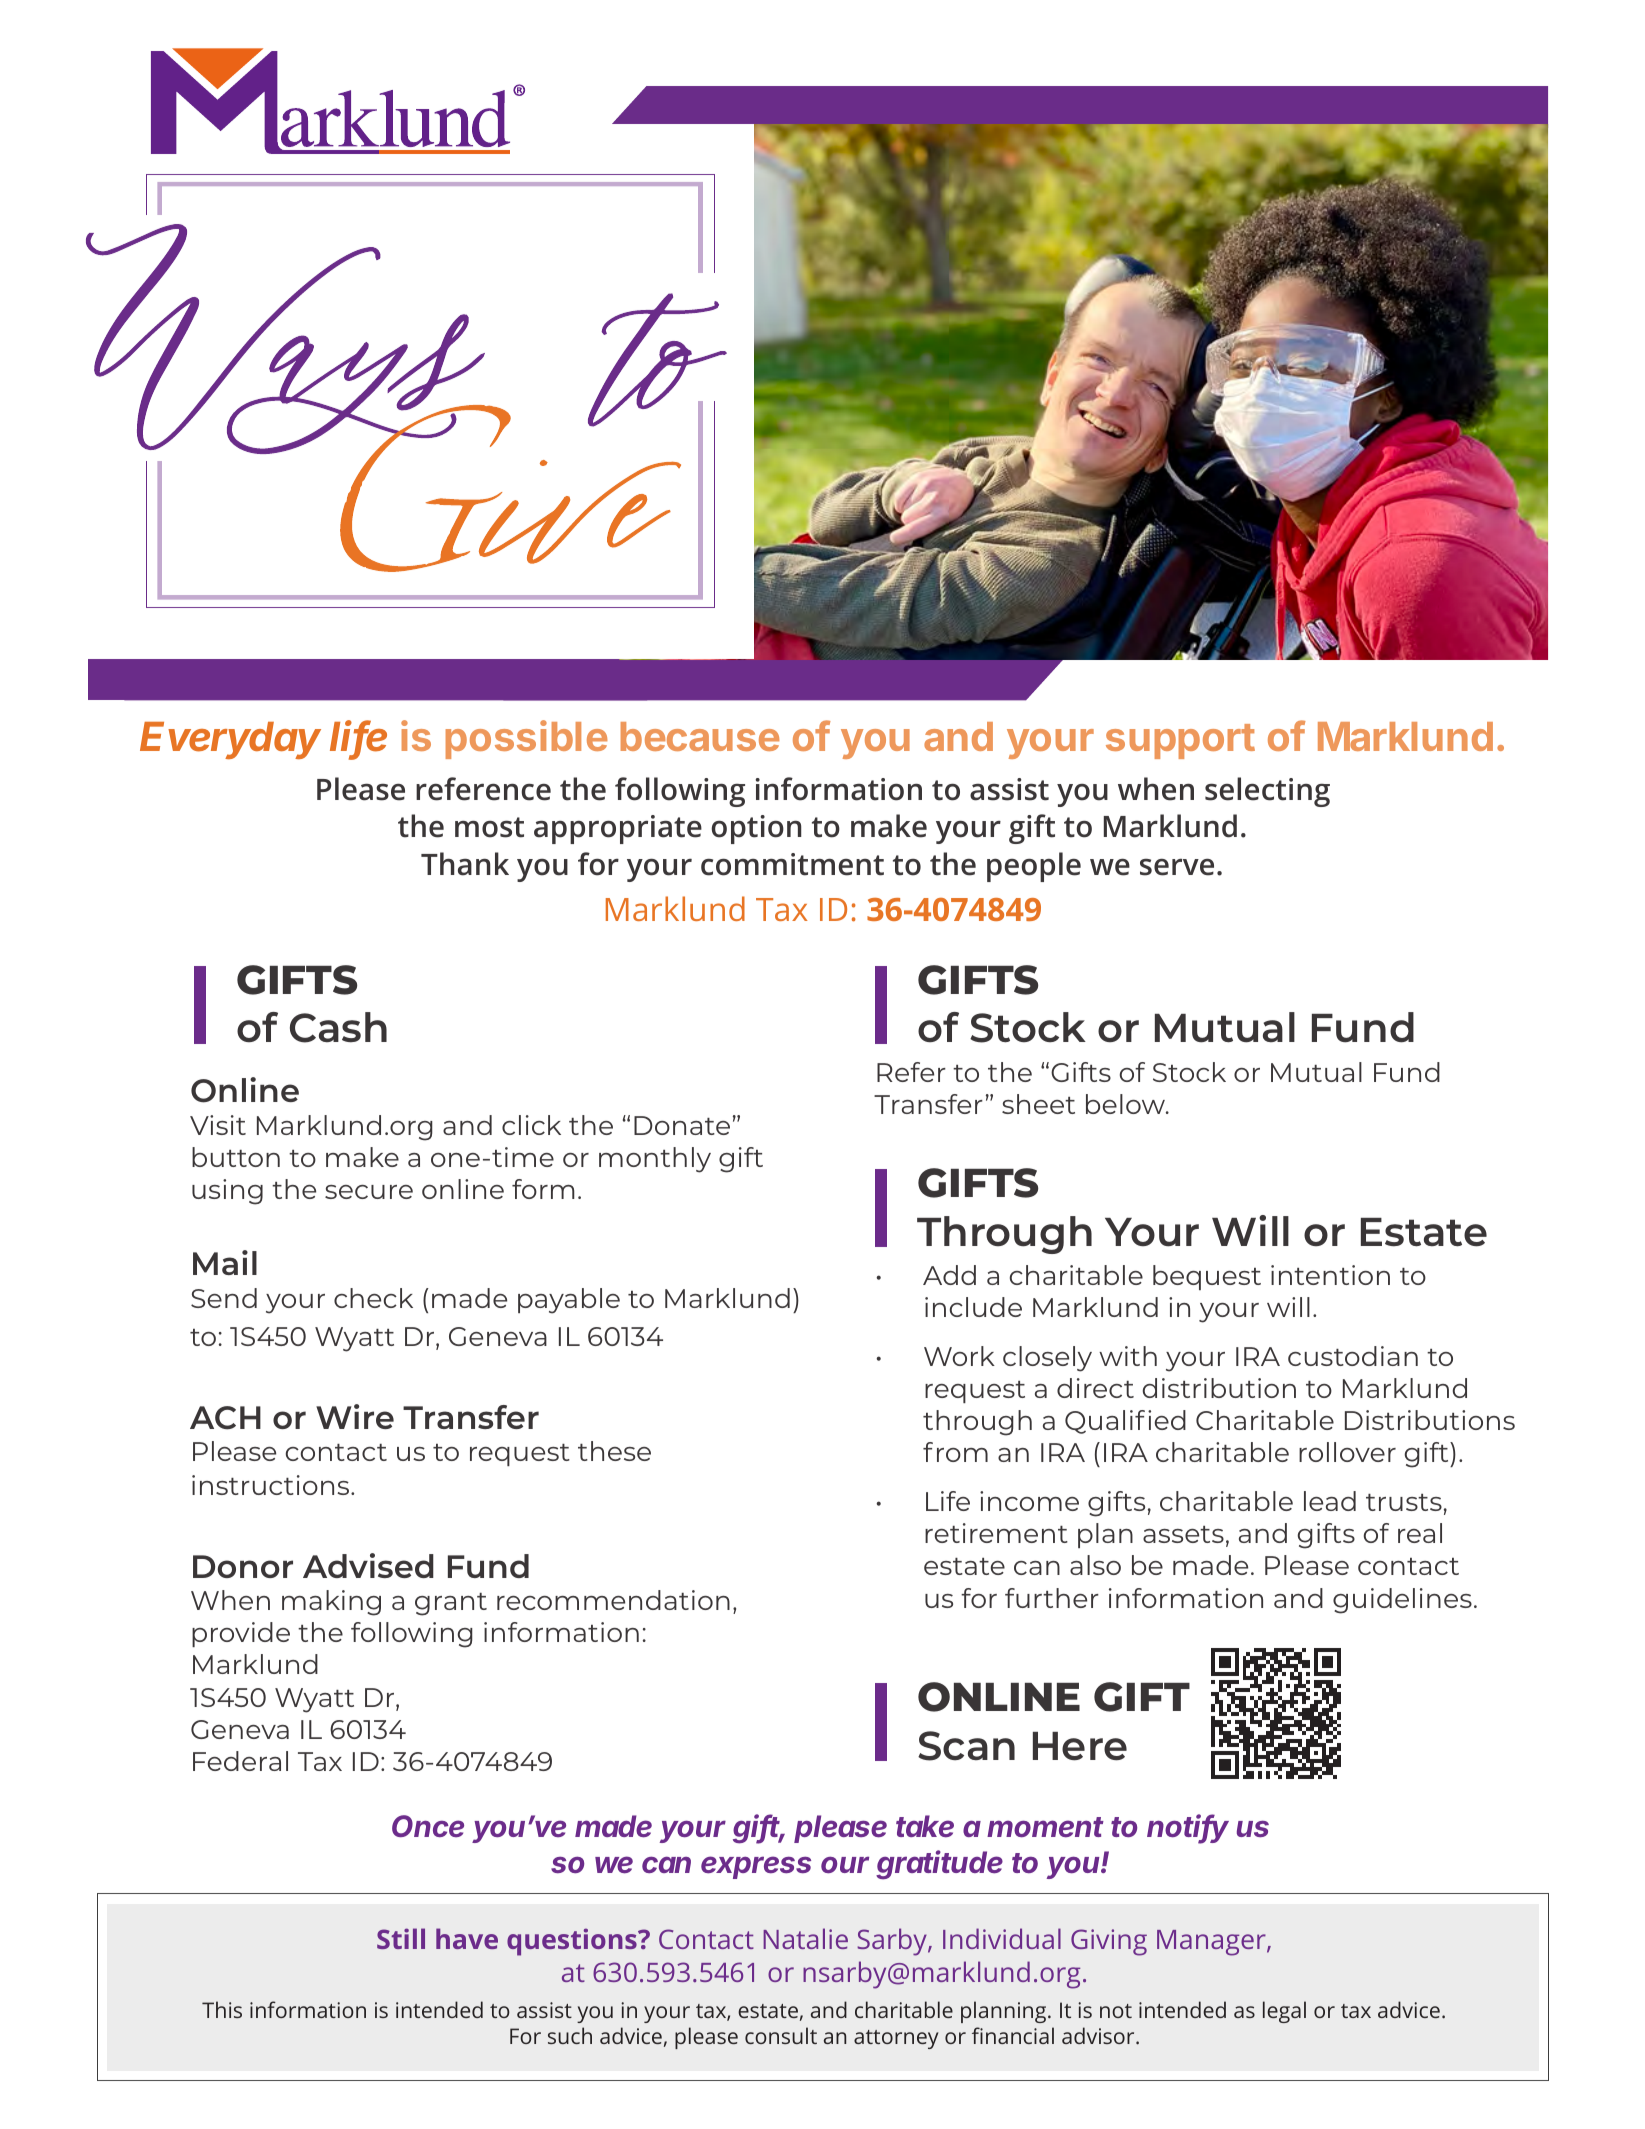 The width and height of the screenshot is (1645, 2129). What do you see at coordinates (781, 2035) in the screenshot?
I see `consult` at bounding box center [781, 2035].
